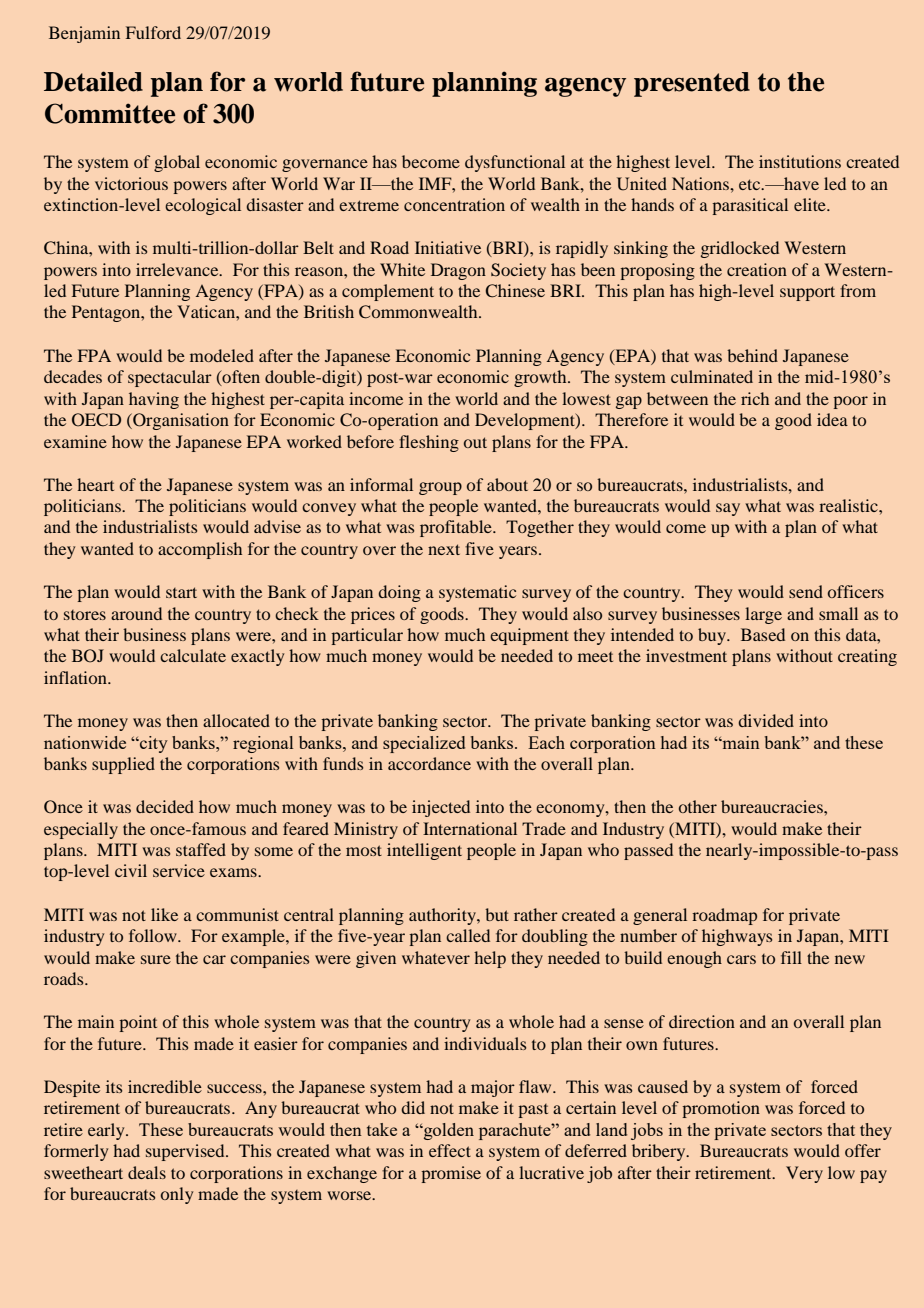 Image resolution: width=924 pixels, height=1308 pixels. I want to click on dysfunctional, so click(515, 163).
